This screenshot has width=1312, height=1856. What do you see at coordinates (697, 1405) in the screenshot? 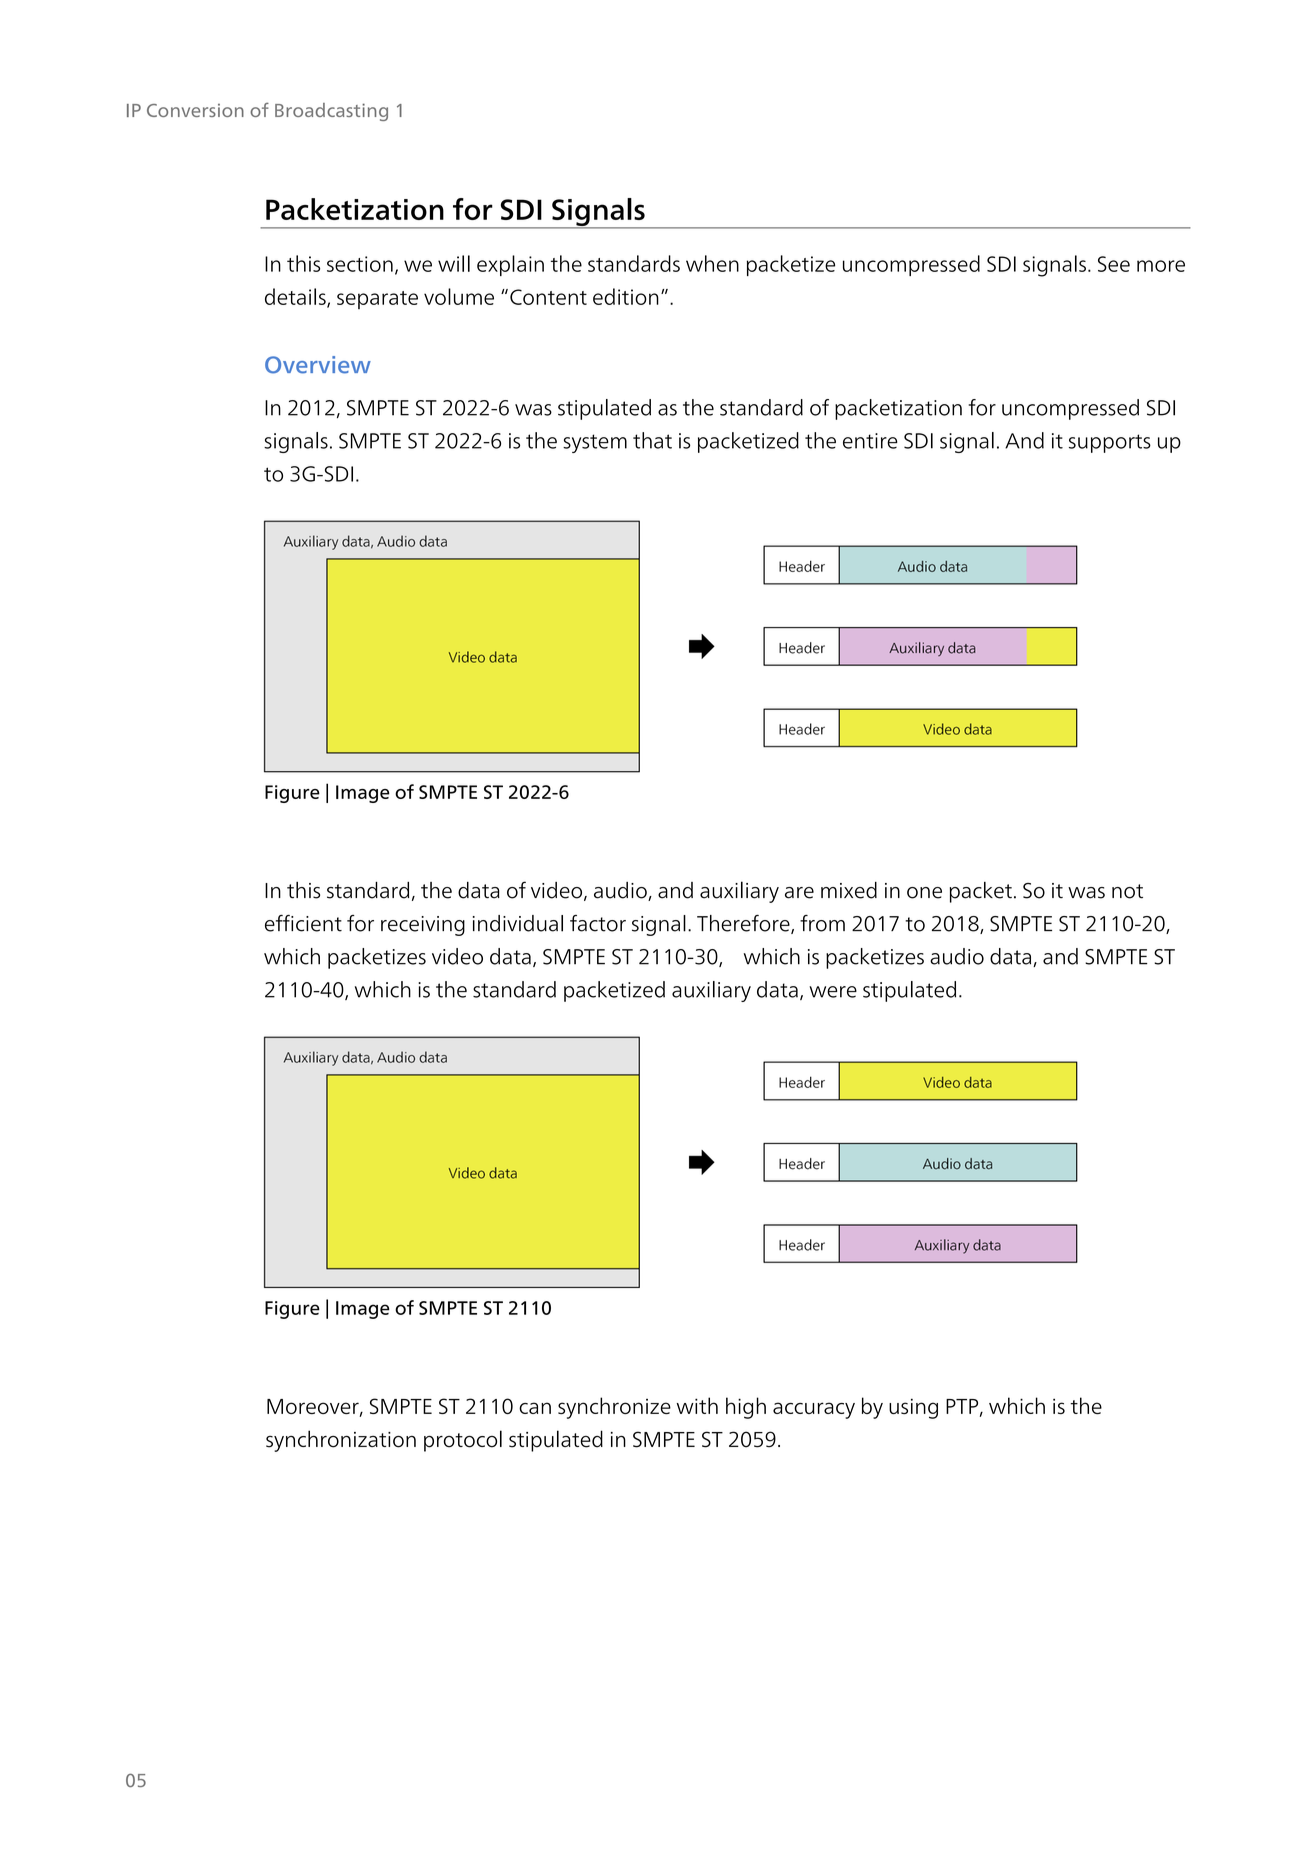
I see `with` at bounding box center [697, 1405].
